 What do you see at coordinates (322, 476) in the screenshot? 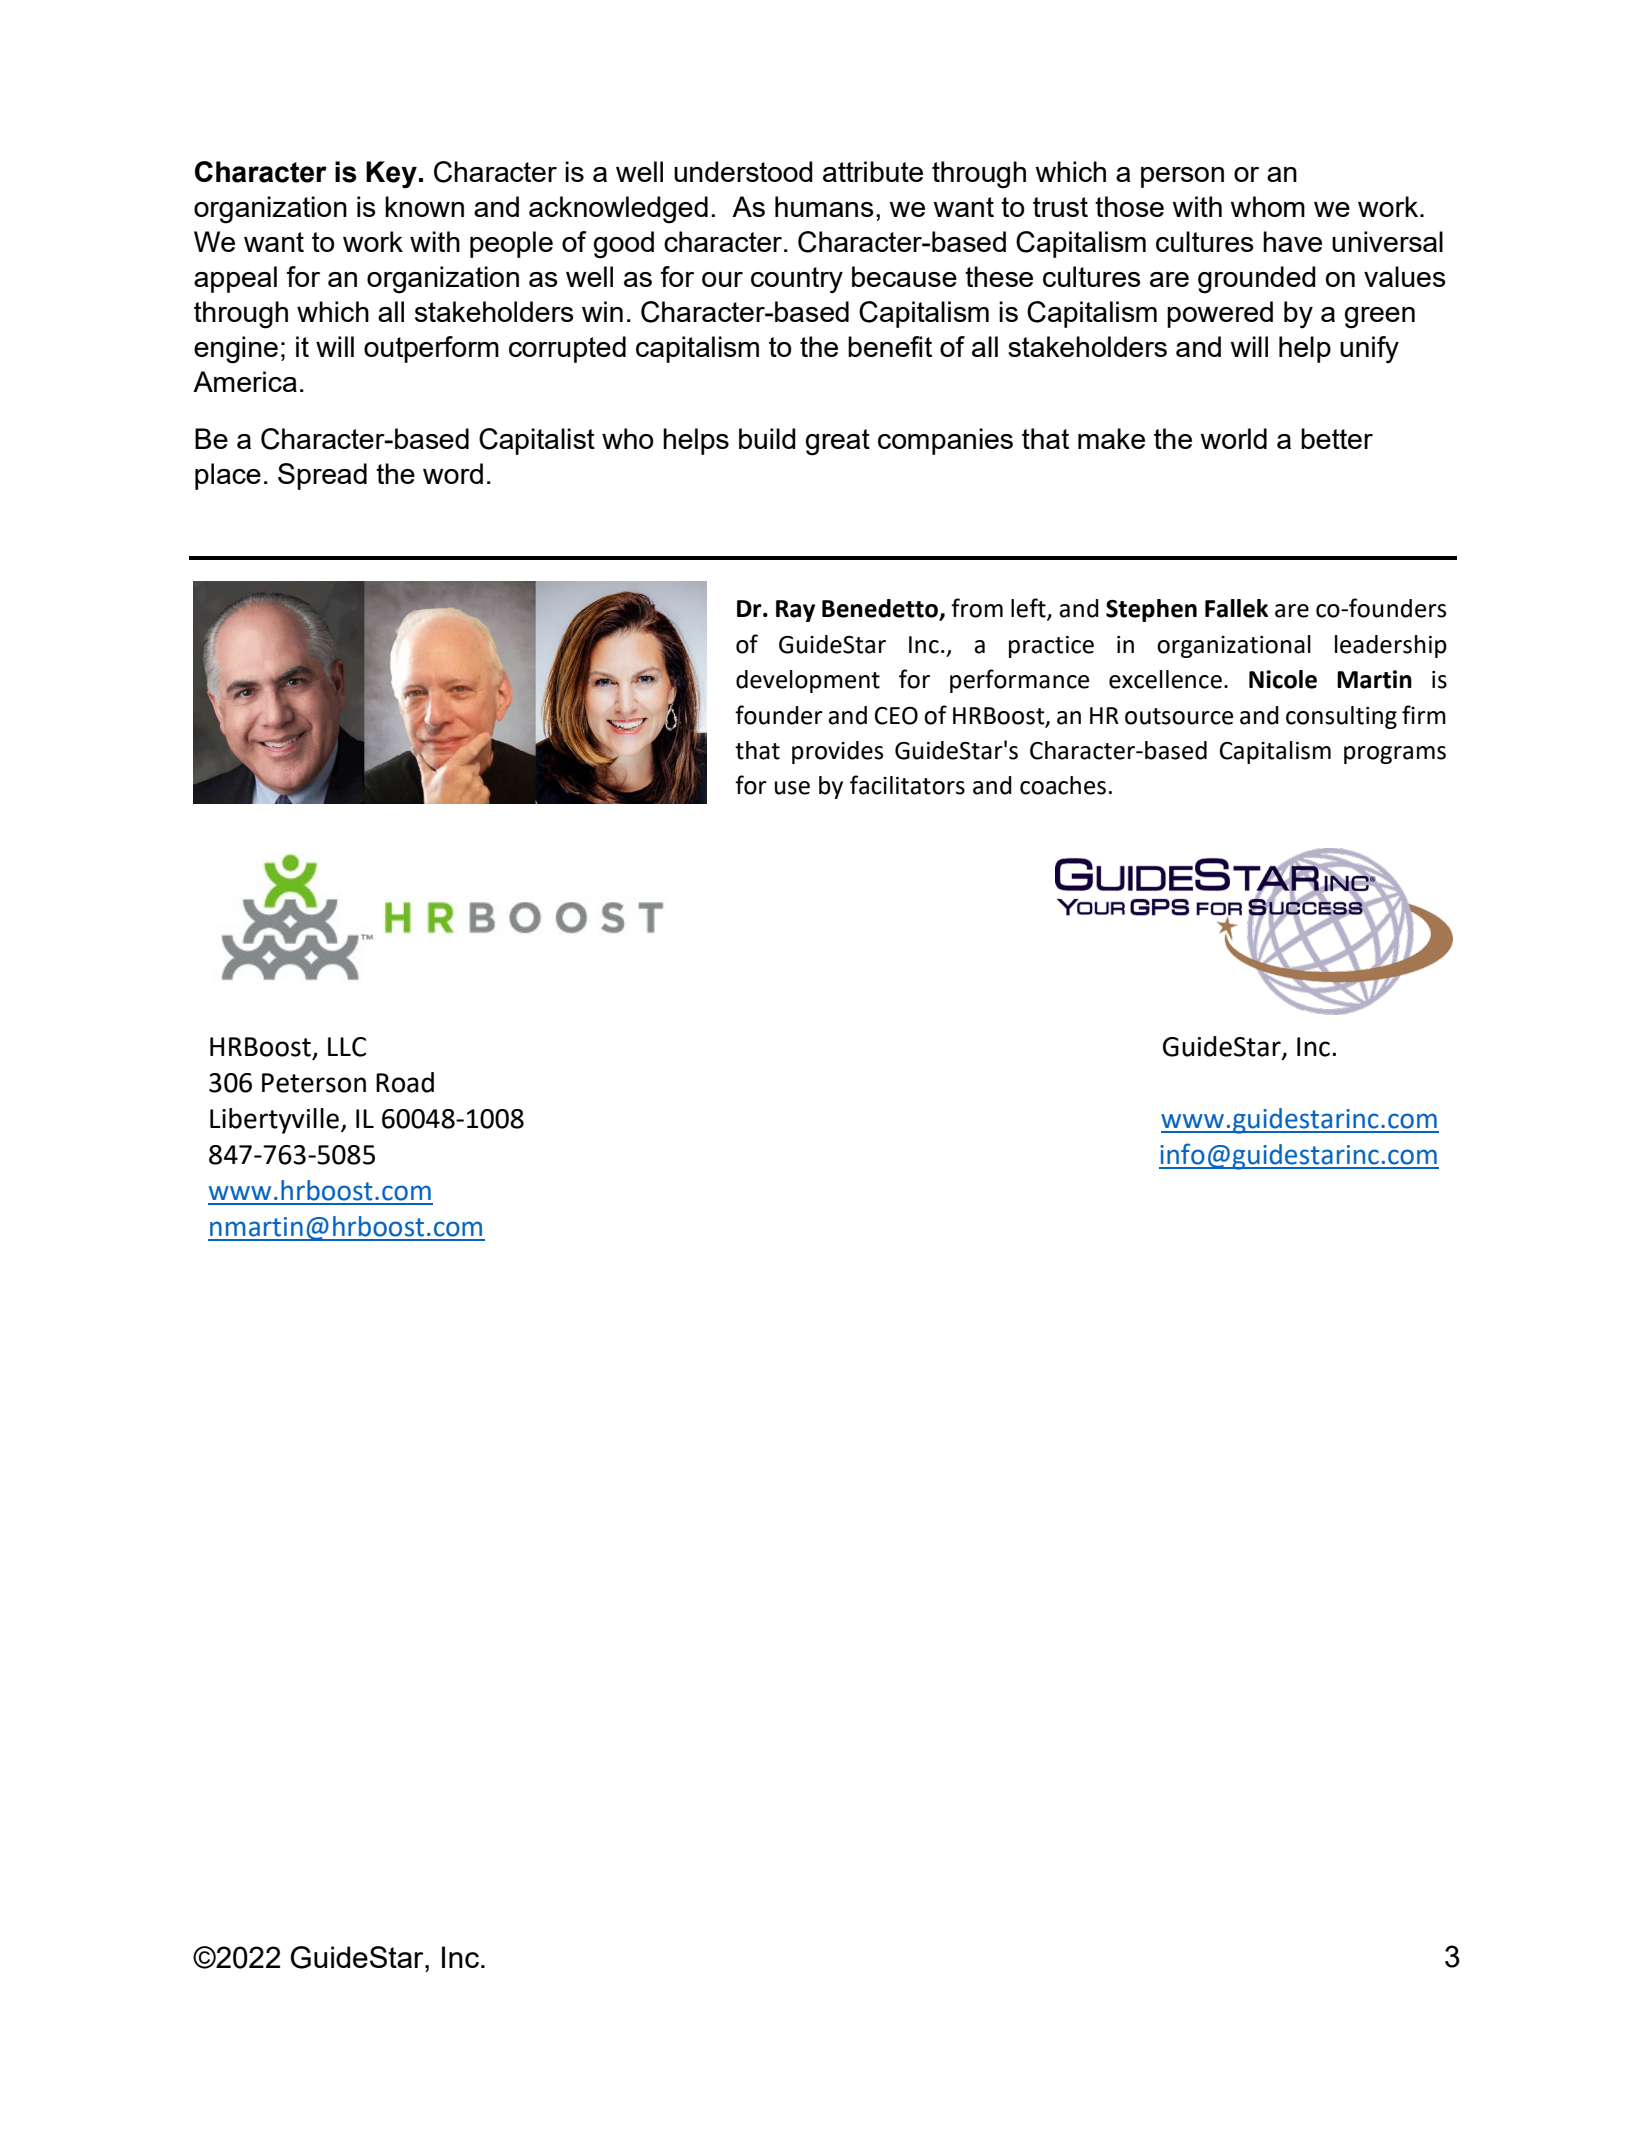
I see `Spread` at bounding box center [322, 476].
